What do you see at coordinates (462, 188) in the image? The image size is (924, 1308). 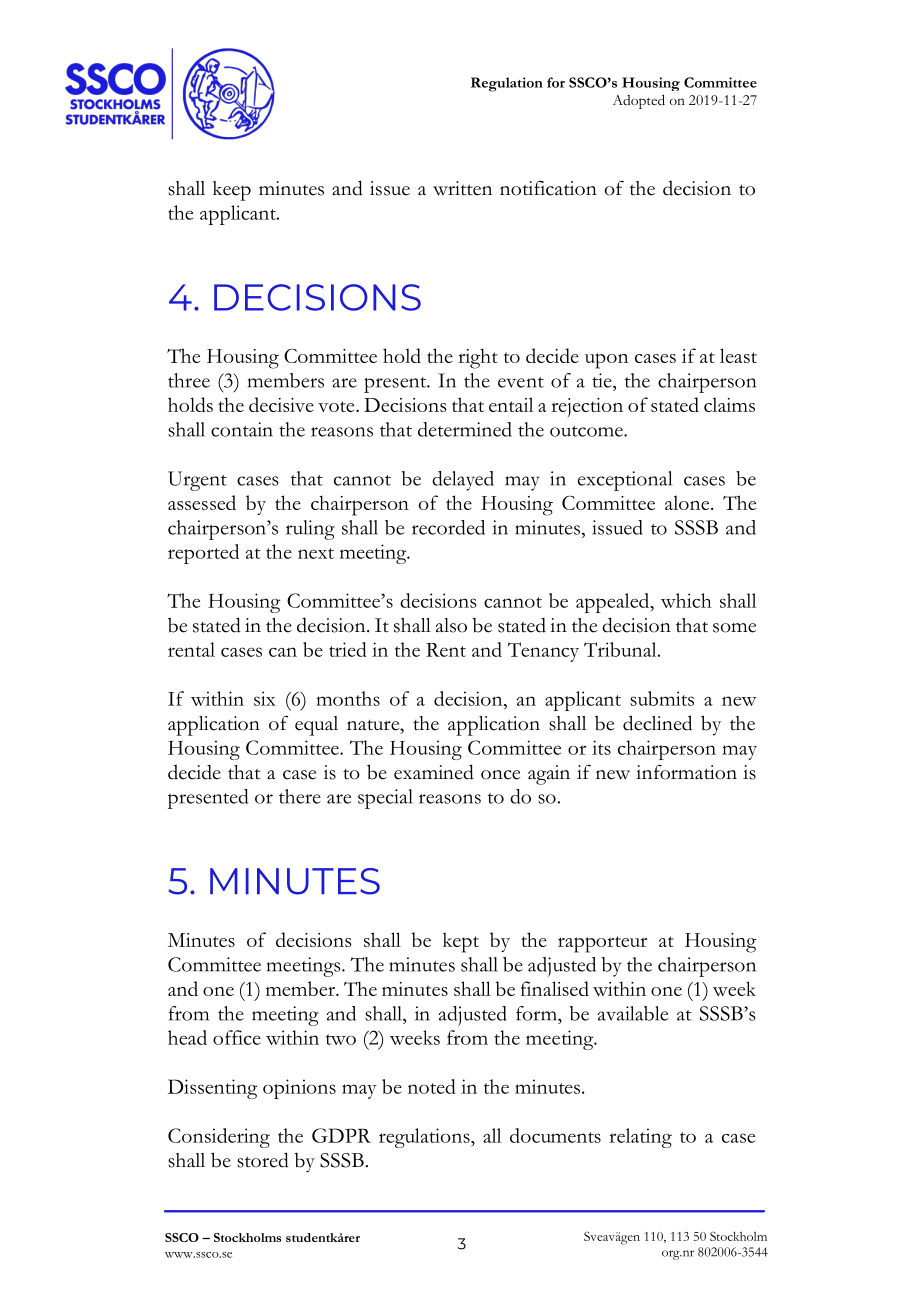 I see `written` at bounding box center [462, 188].
